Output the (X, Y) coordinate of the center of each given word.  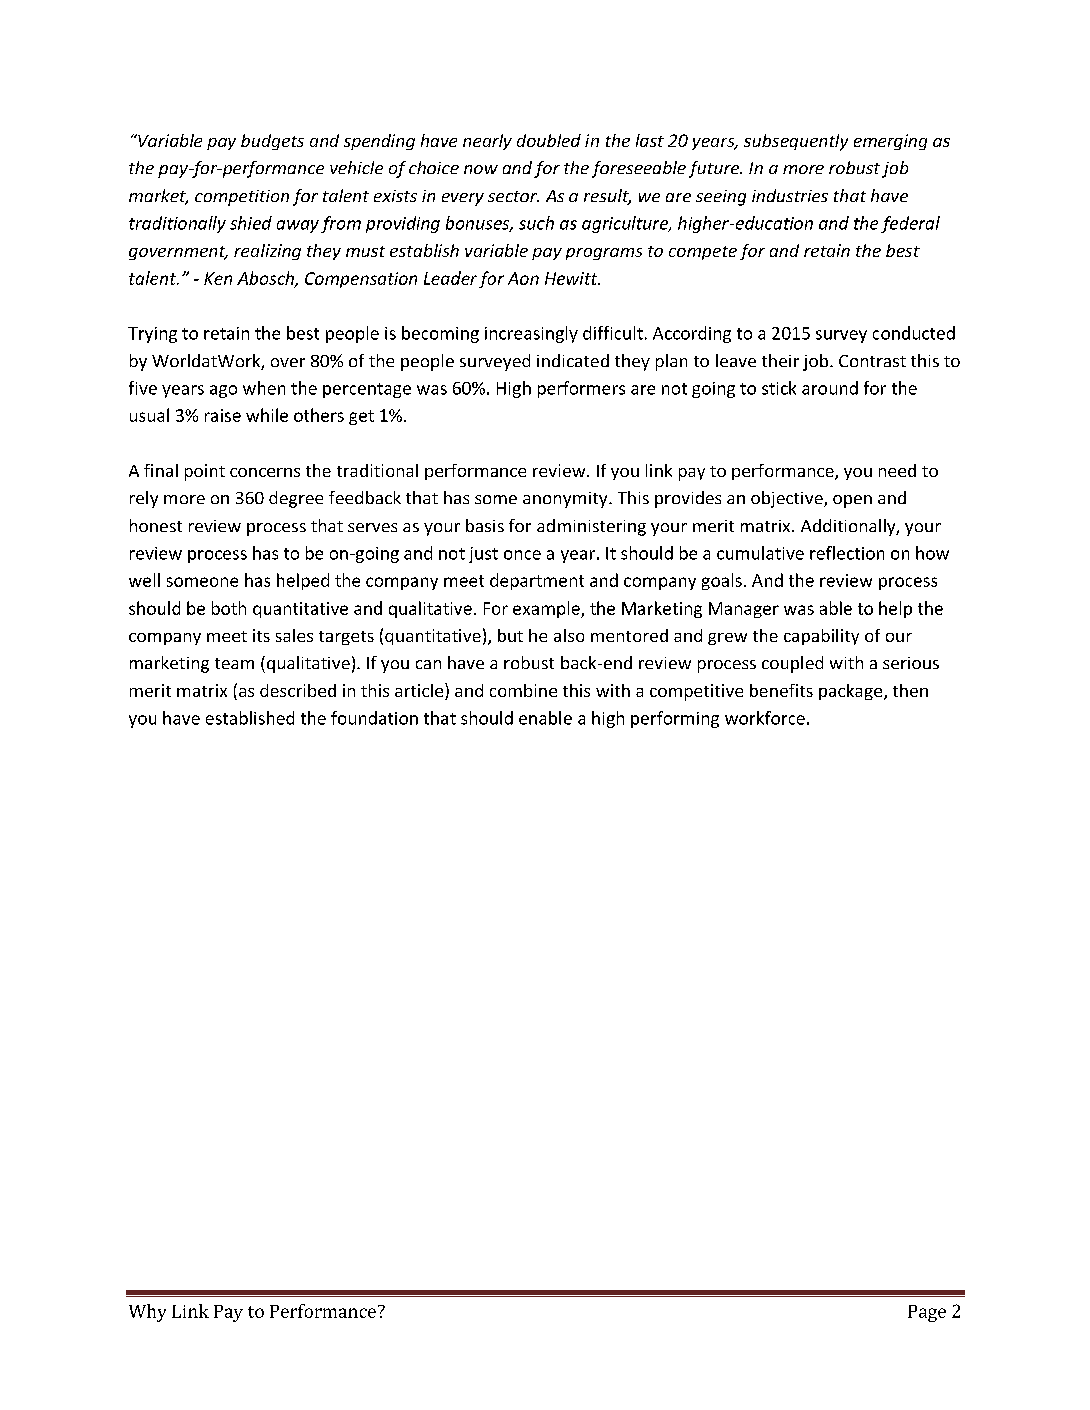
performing (675, 719)
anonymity (566, 500)
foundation (374, 718)
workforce (765, 718)
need (897, 470)
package (852, 692)
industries (790, 195)
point (205, 472)
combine (523, 690)
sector (513, 196)
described (298, 690)
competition (242, 198)
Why (147, 1313)
